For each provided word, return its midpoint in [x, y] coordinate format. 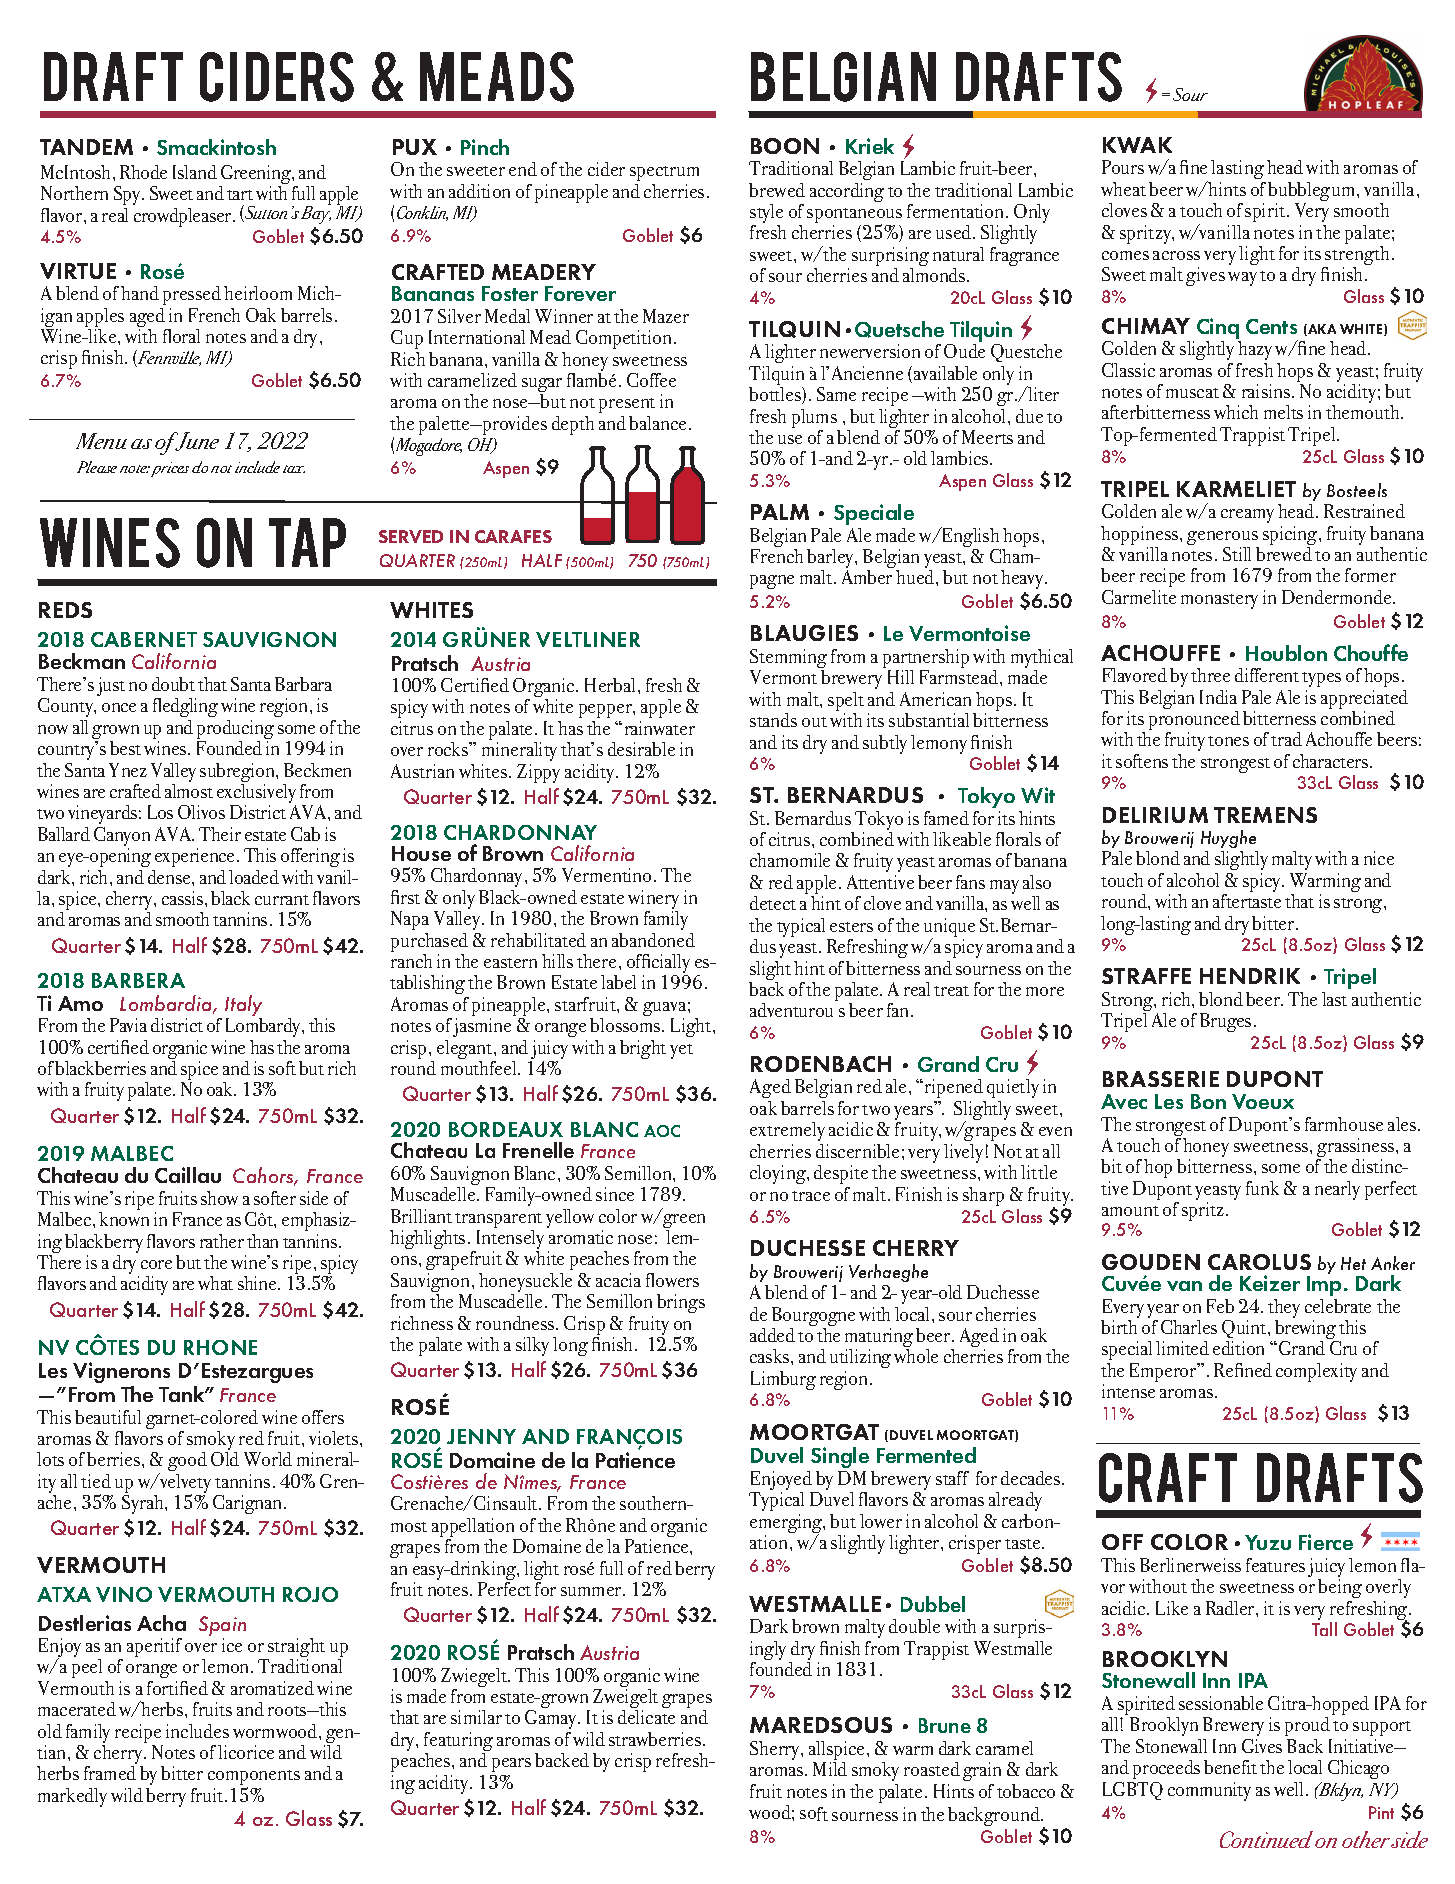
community [1209, 1791]
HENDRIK [1250, 976]
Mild [830, 1769]
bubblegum [1313, 193]
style [766, 215]
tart [240, 195]
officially [658, 965]
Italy [243, 1007]
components [254, 1779]
